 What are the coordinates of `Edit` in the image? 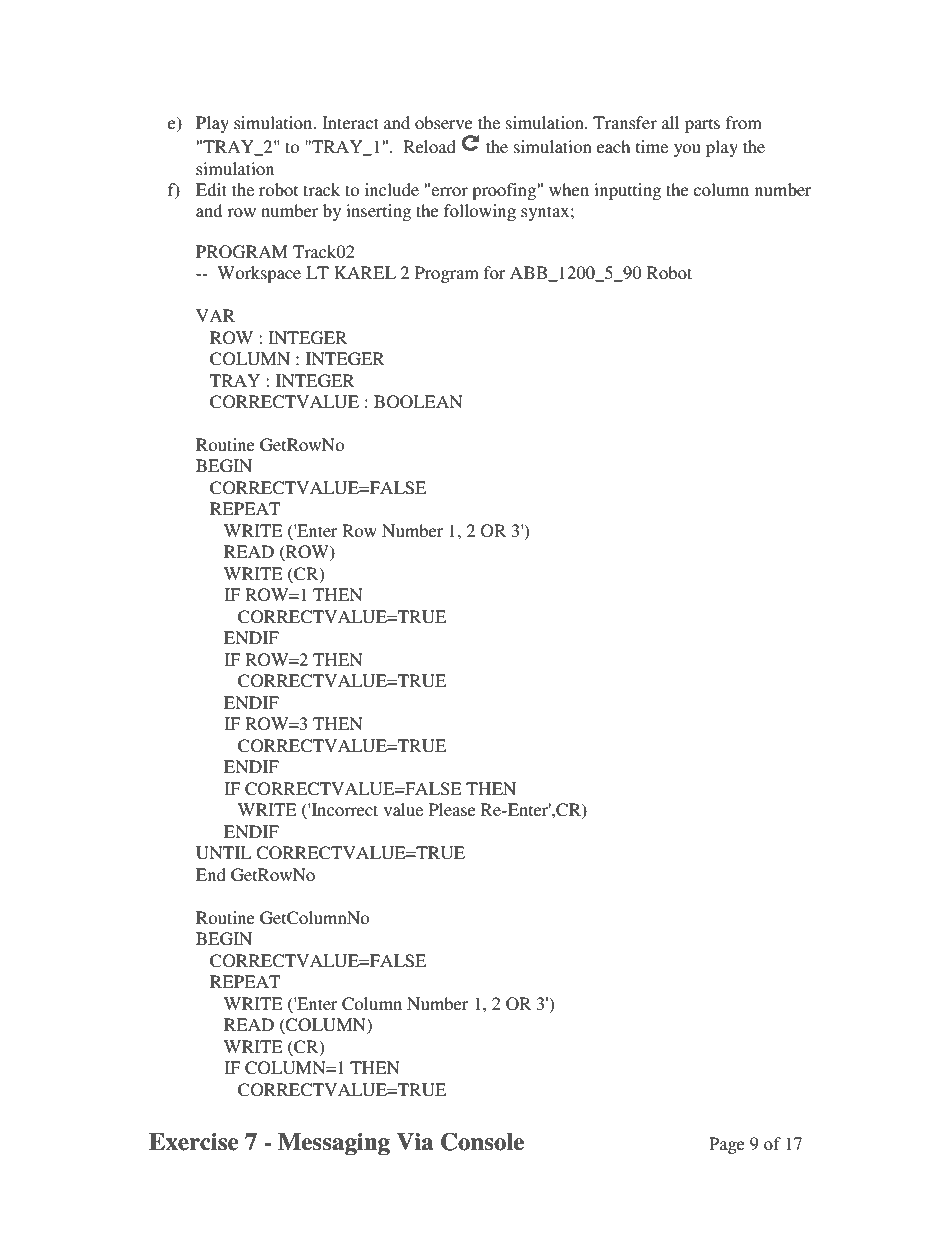 It's located at (211, 189).
